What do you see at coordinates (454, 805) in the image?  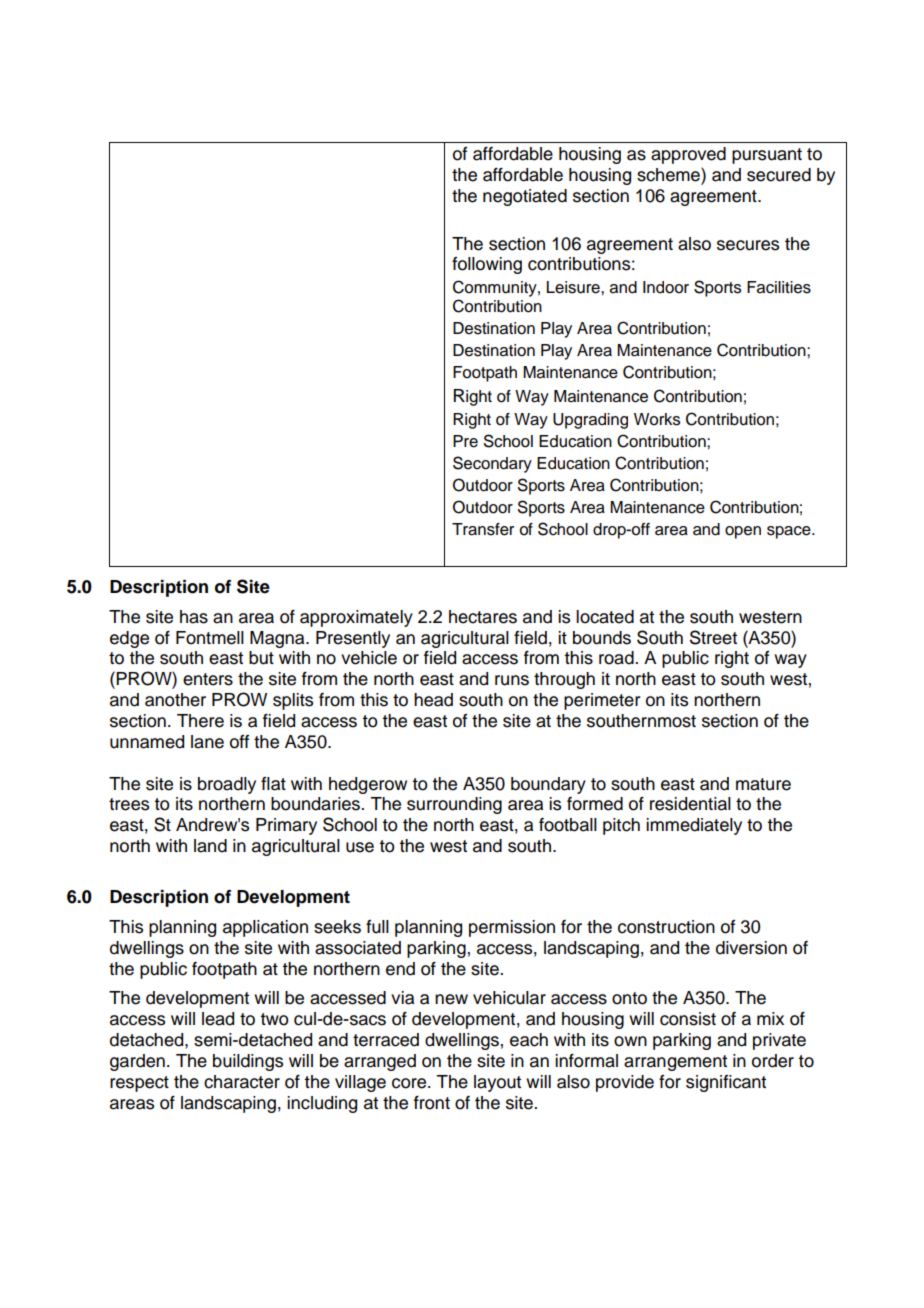 I see `surrounding` at bounding box center [454, 805].
